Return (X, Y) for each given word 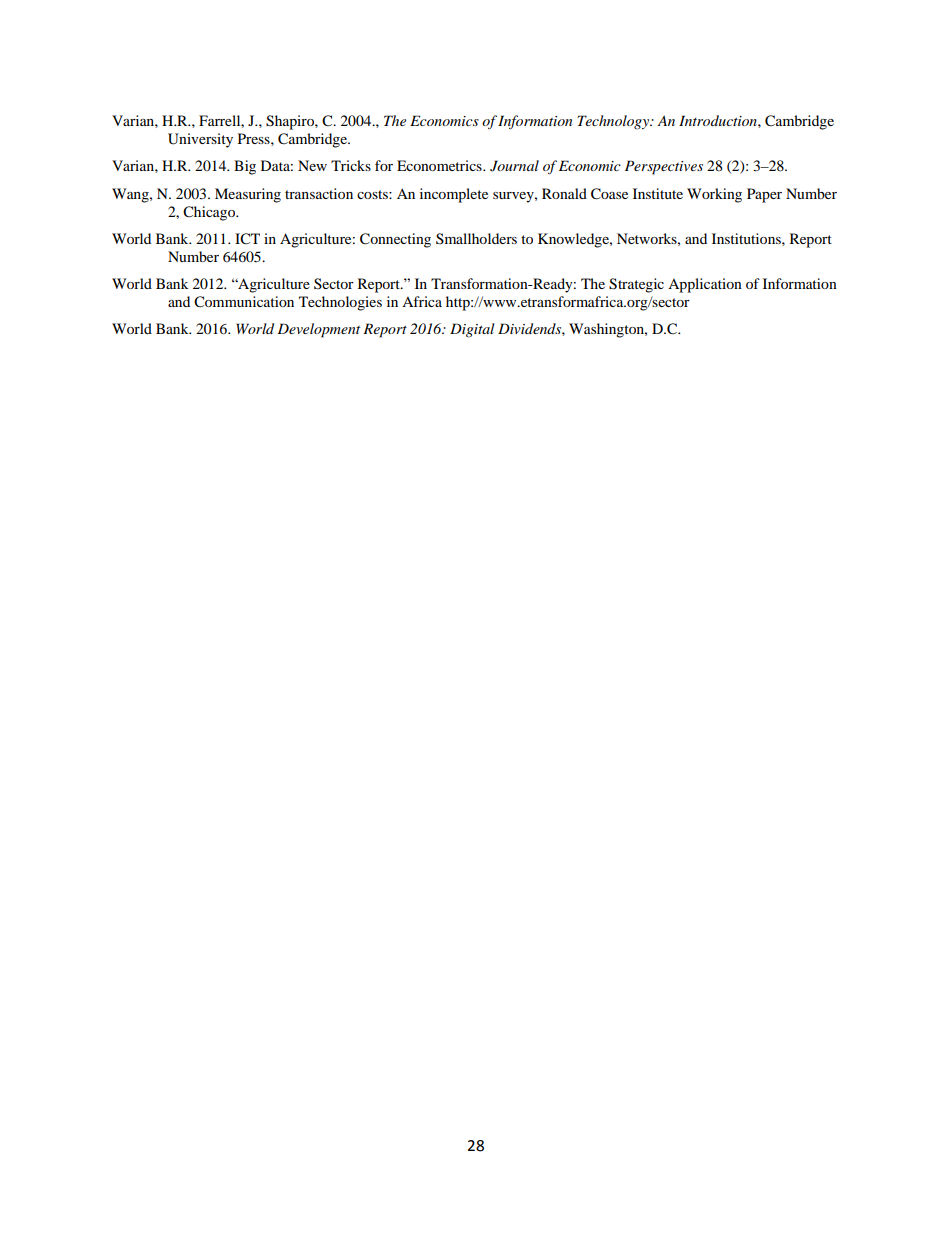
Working (714, 195)
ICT (247, 239)
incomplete (454, 195)
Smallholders (476, 239)
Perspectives (664, 167)
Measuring (248, 195)
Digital (472, 330)
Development (318, 330)
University (200, 140)
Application (705, 285)
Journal (514, 166)
